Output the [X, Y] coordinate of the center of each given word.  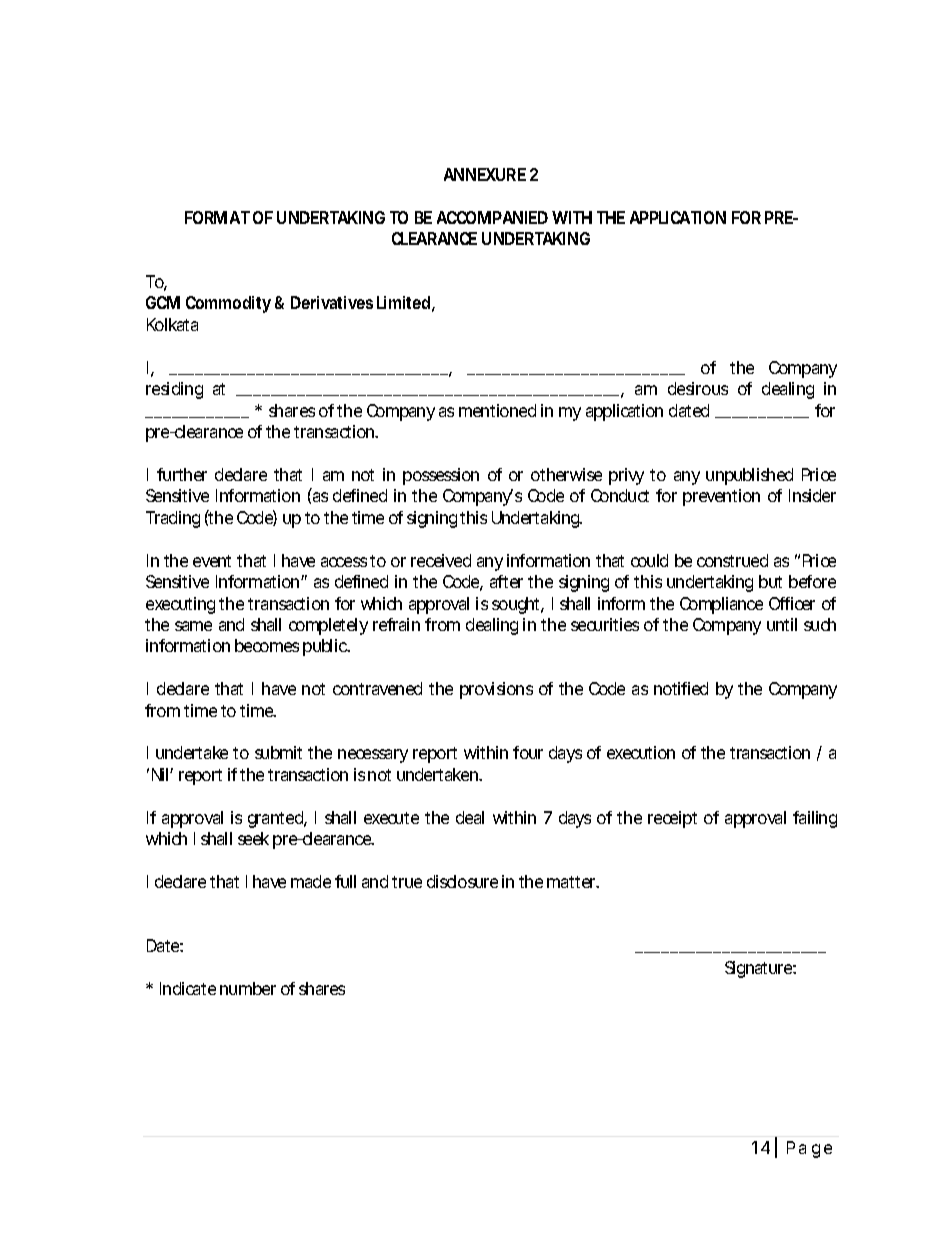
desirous [698, 388]
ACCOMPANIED [492, 217]
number [248, 988]
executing [180, 605]
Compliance [721, 605]
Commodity [228, 304]
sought [518, 605]
